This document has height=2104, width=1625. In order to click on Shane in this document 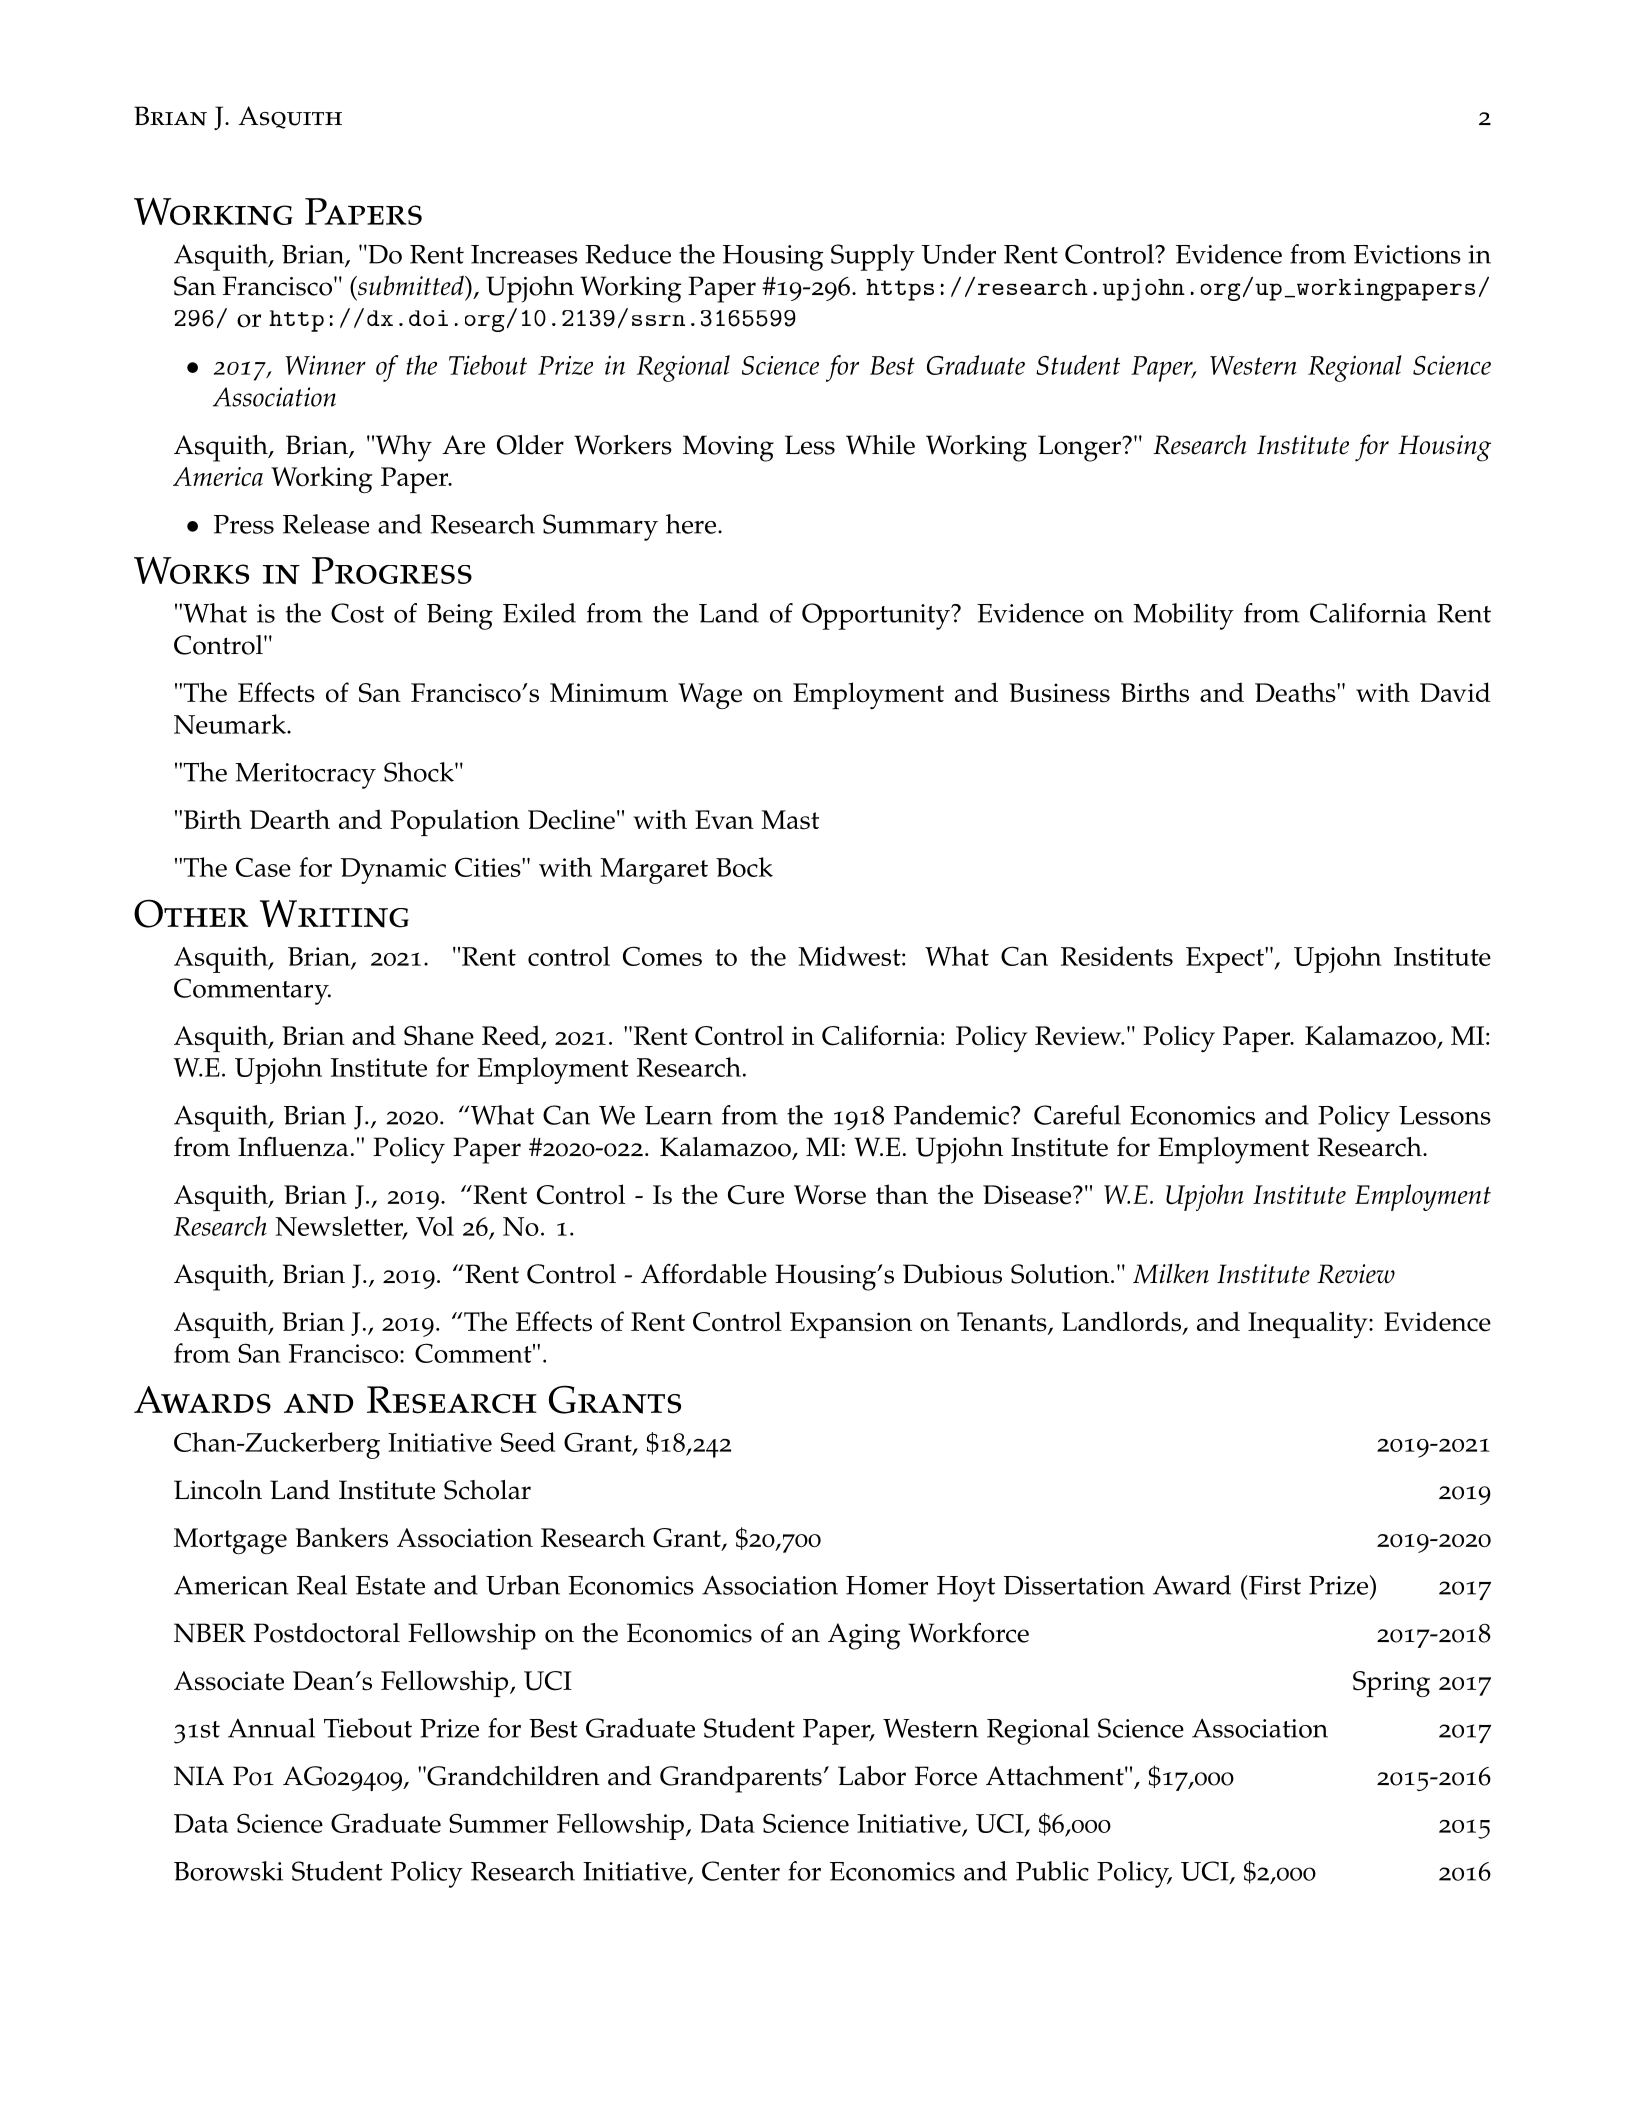, I will do `click(439, 1035)`.
